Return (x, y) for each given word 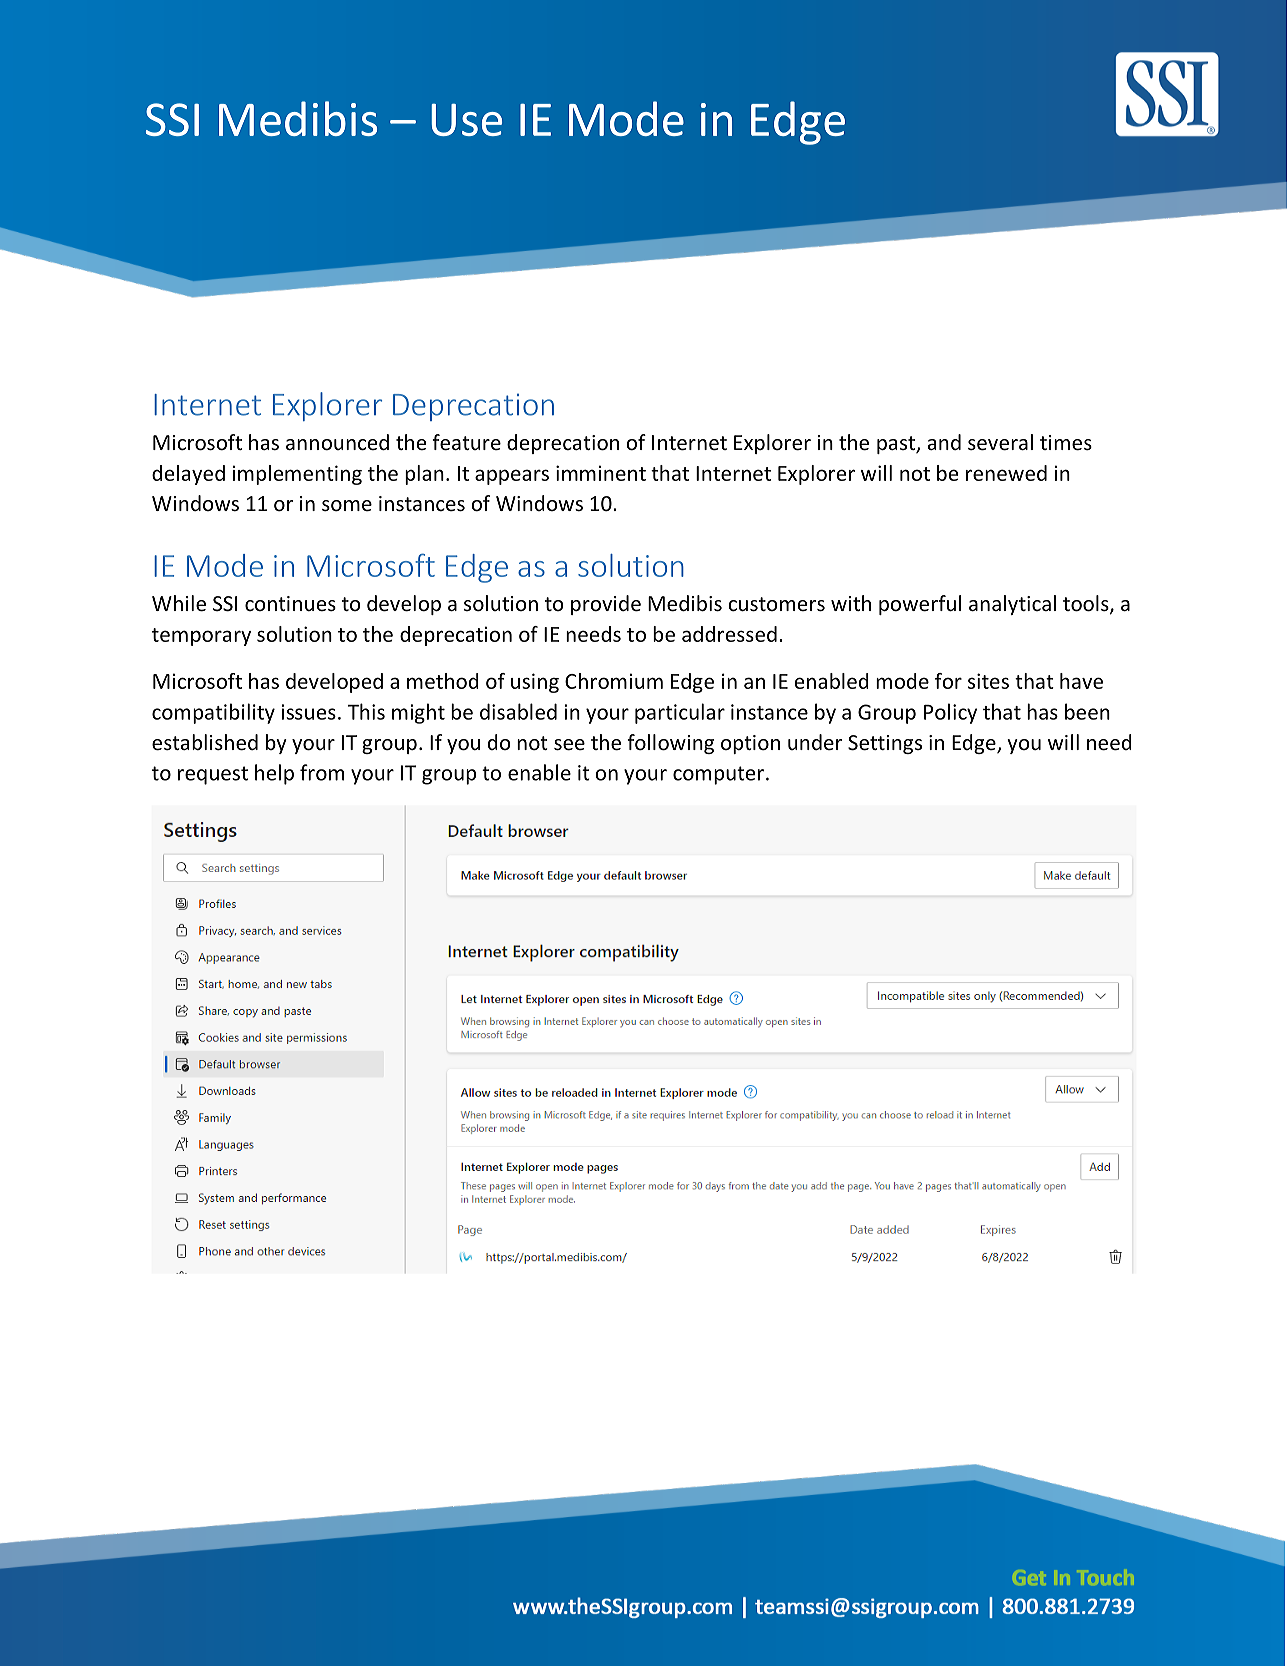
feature (466, 442)
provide (606, 605)
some (347, 506)
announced (337, 442)
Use (466, 120)
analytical (1012, 605)
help (274, 774)
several (1000, 442)
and (944, 442)
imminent (601, 473)
